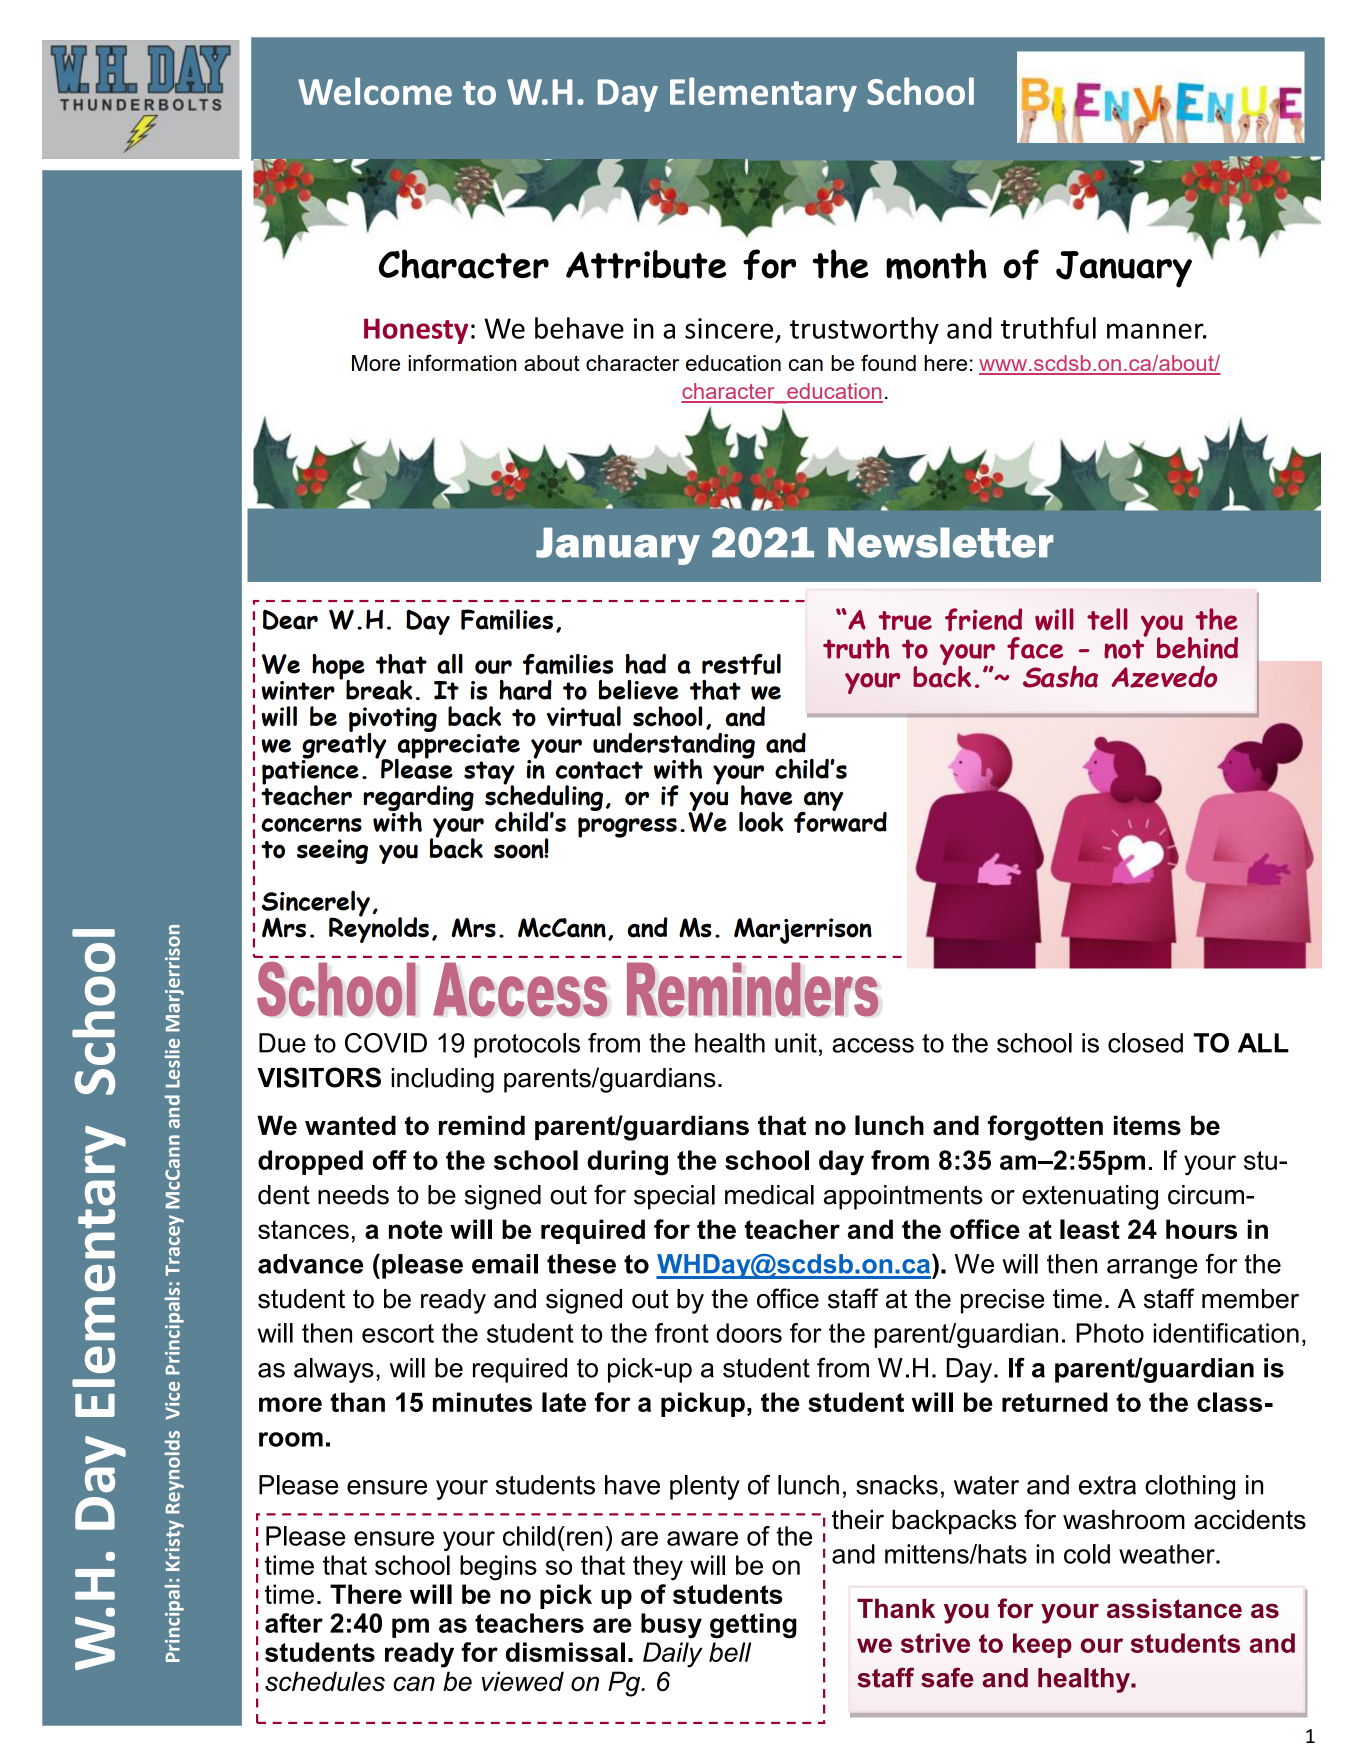 The image size is (1362, 1763). I want to click on Attribute, so click(646, 264).
